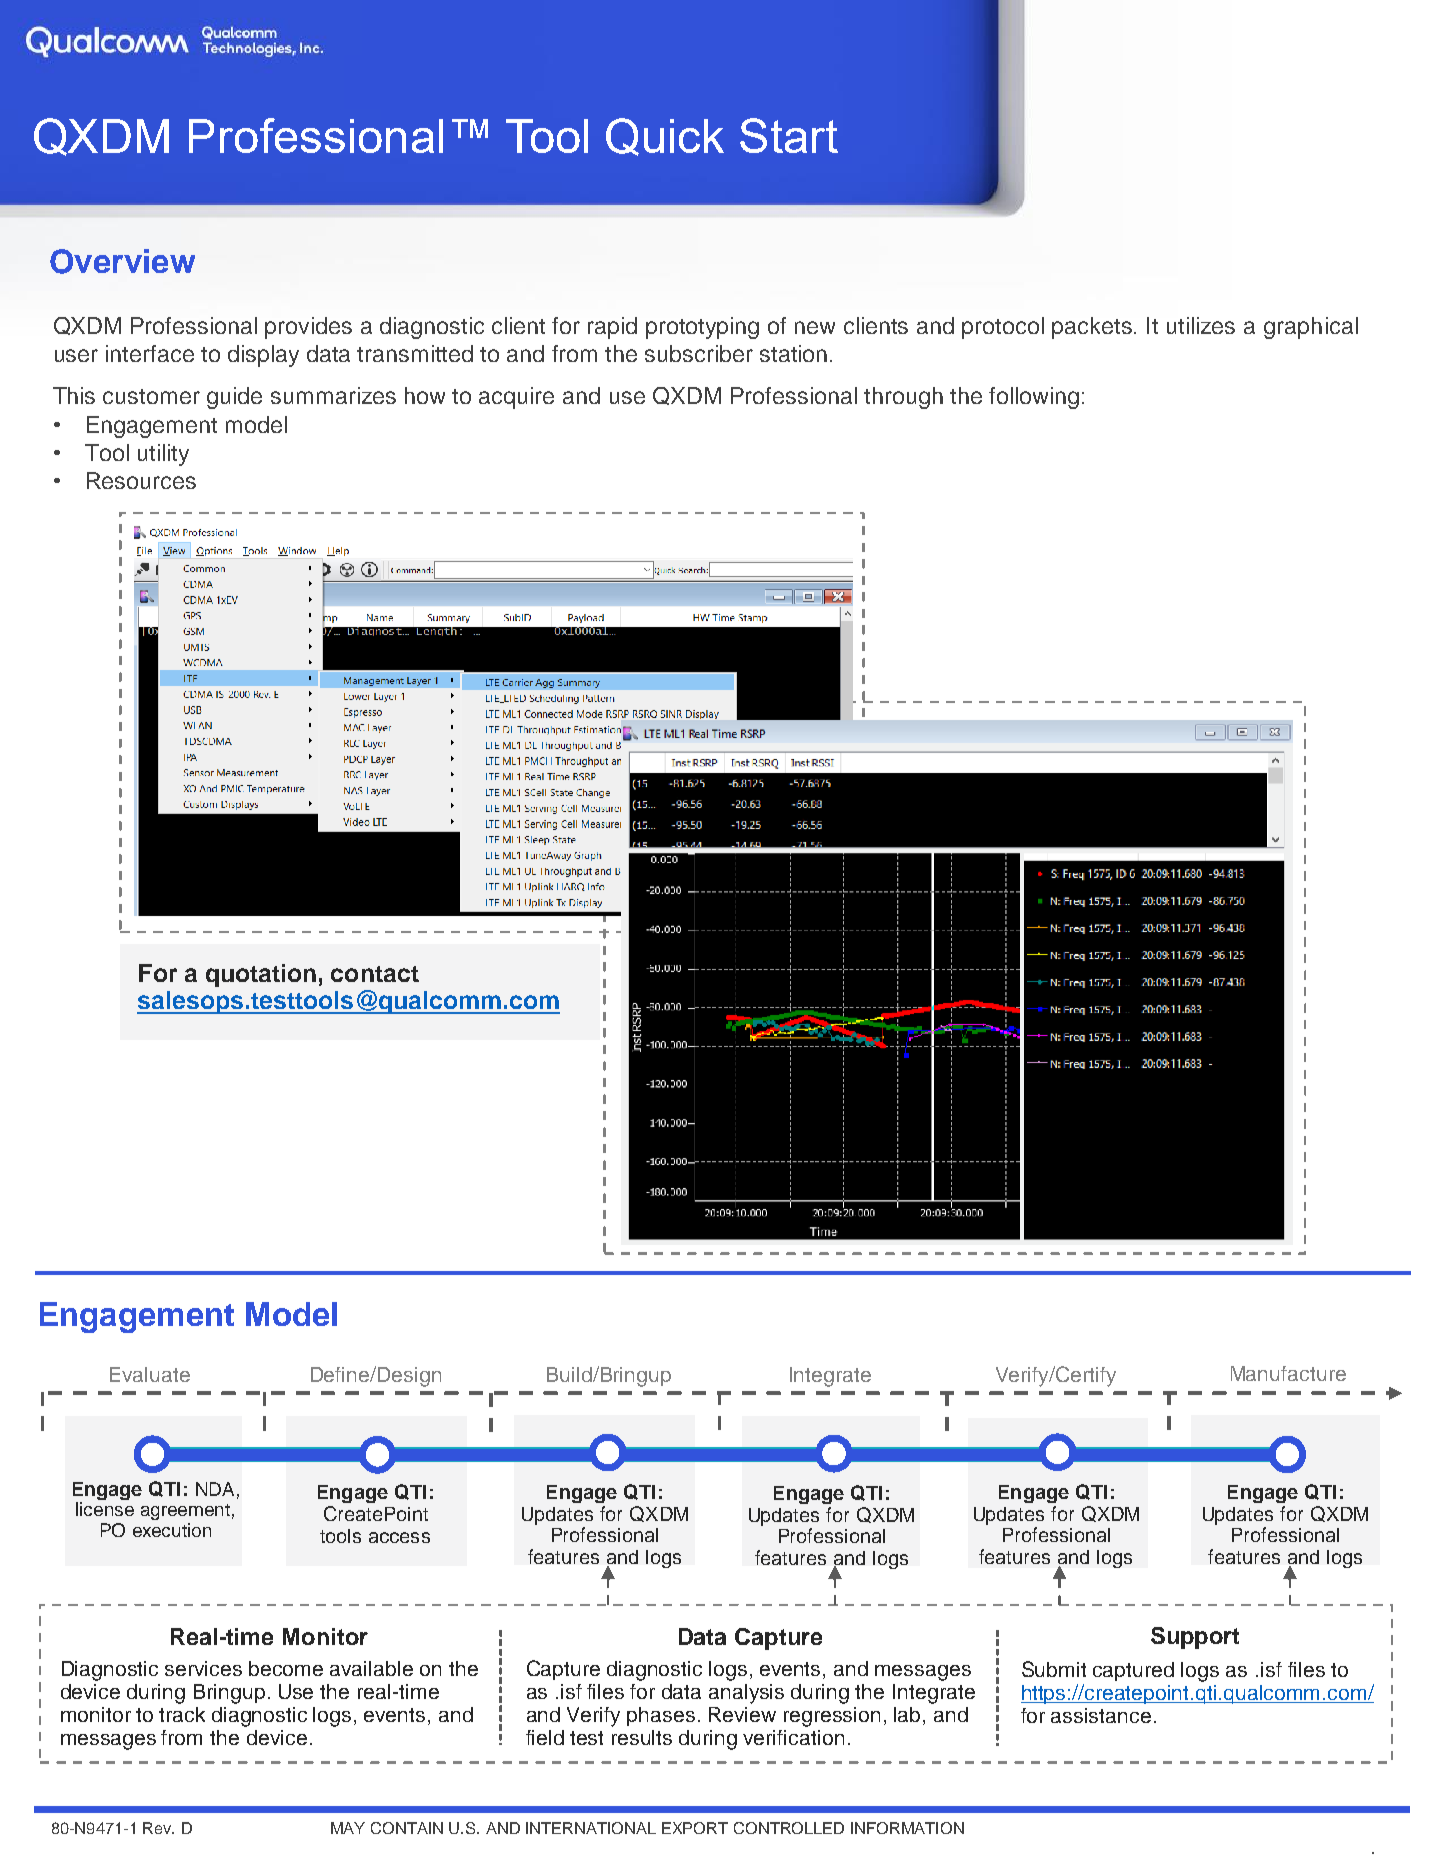  Describe the element at coordinates (903, 398) in the page. I see `through` at that location.
